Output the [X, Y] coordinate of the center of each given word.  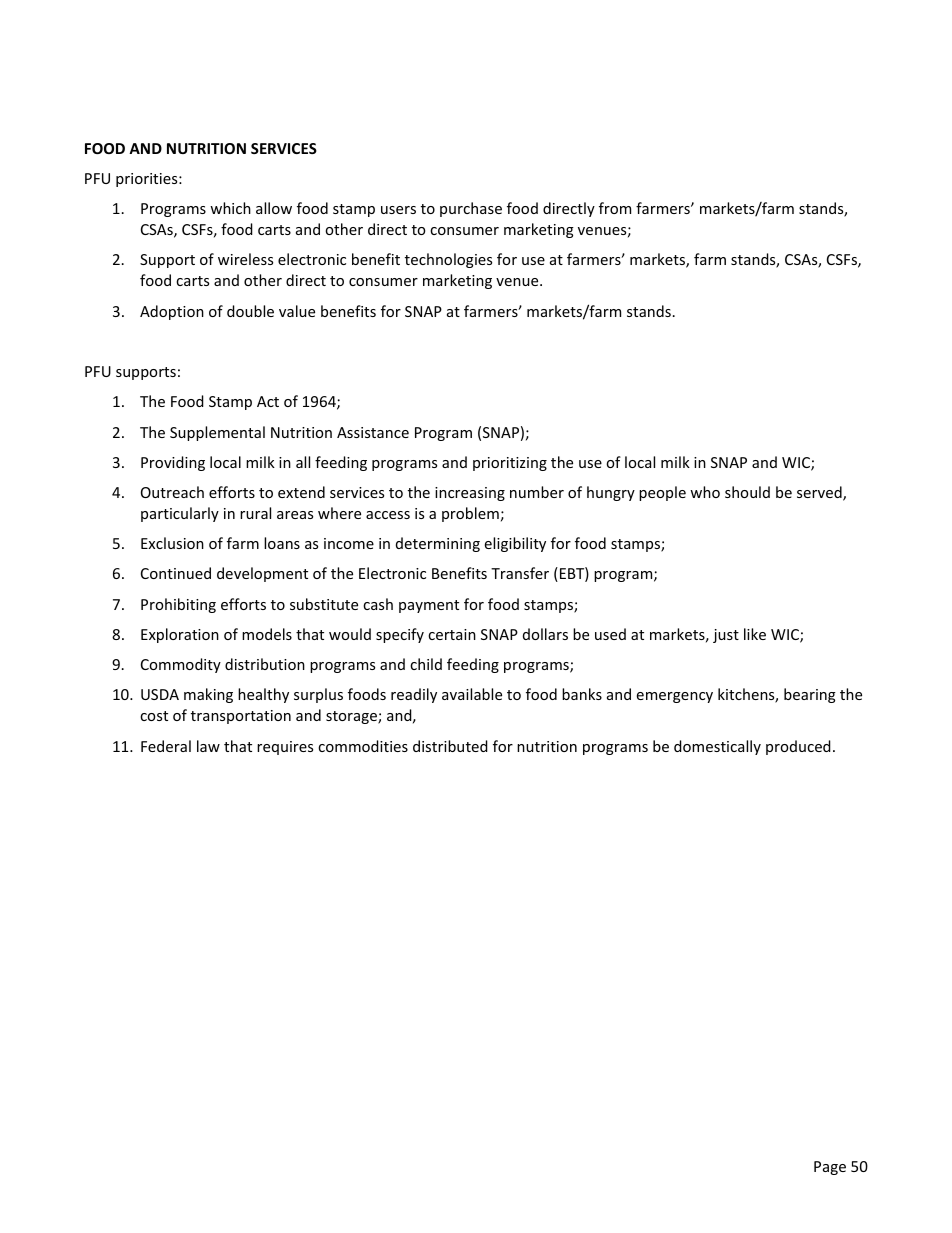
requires [285, 748]
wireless [245, 259]
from [615, 208]
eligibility [515, 544]
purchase [471, 209]
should [747, 492]
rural [255, 513]
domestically [717, 747]
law [208, 746]
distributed [450, 746]
